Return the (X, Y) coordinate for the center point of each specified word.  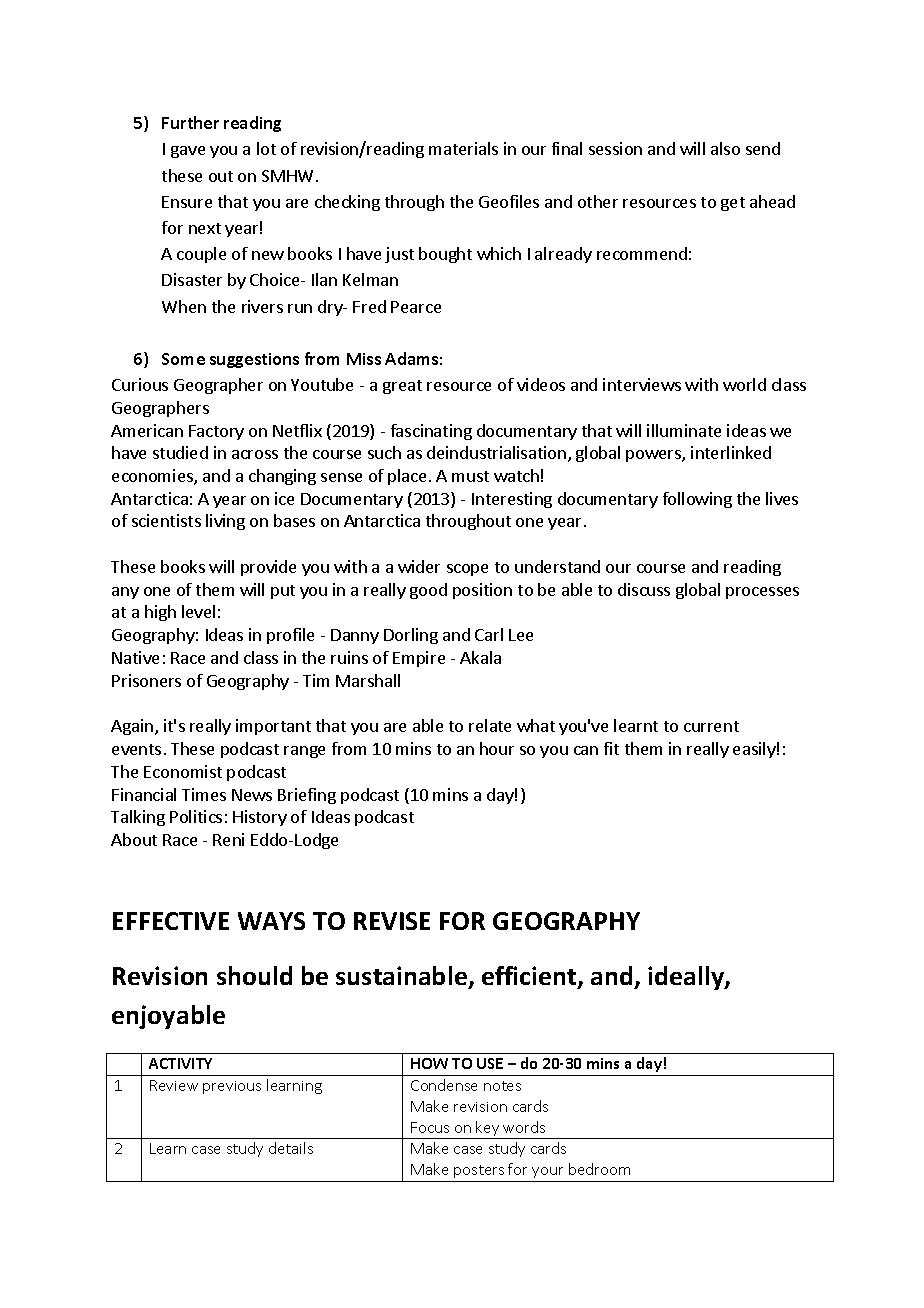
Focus (430, 1127)
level (198, 611)
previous (232, 1087)
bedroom (599, 1169)
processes (762, 593)
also (725, 148)
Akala (480, 657)
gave (188, 152)
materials (463, 148)
